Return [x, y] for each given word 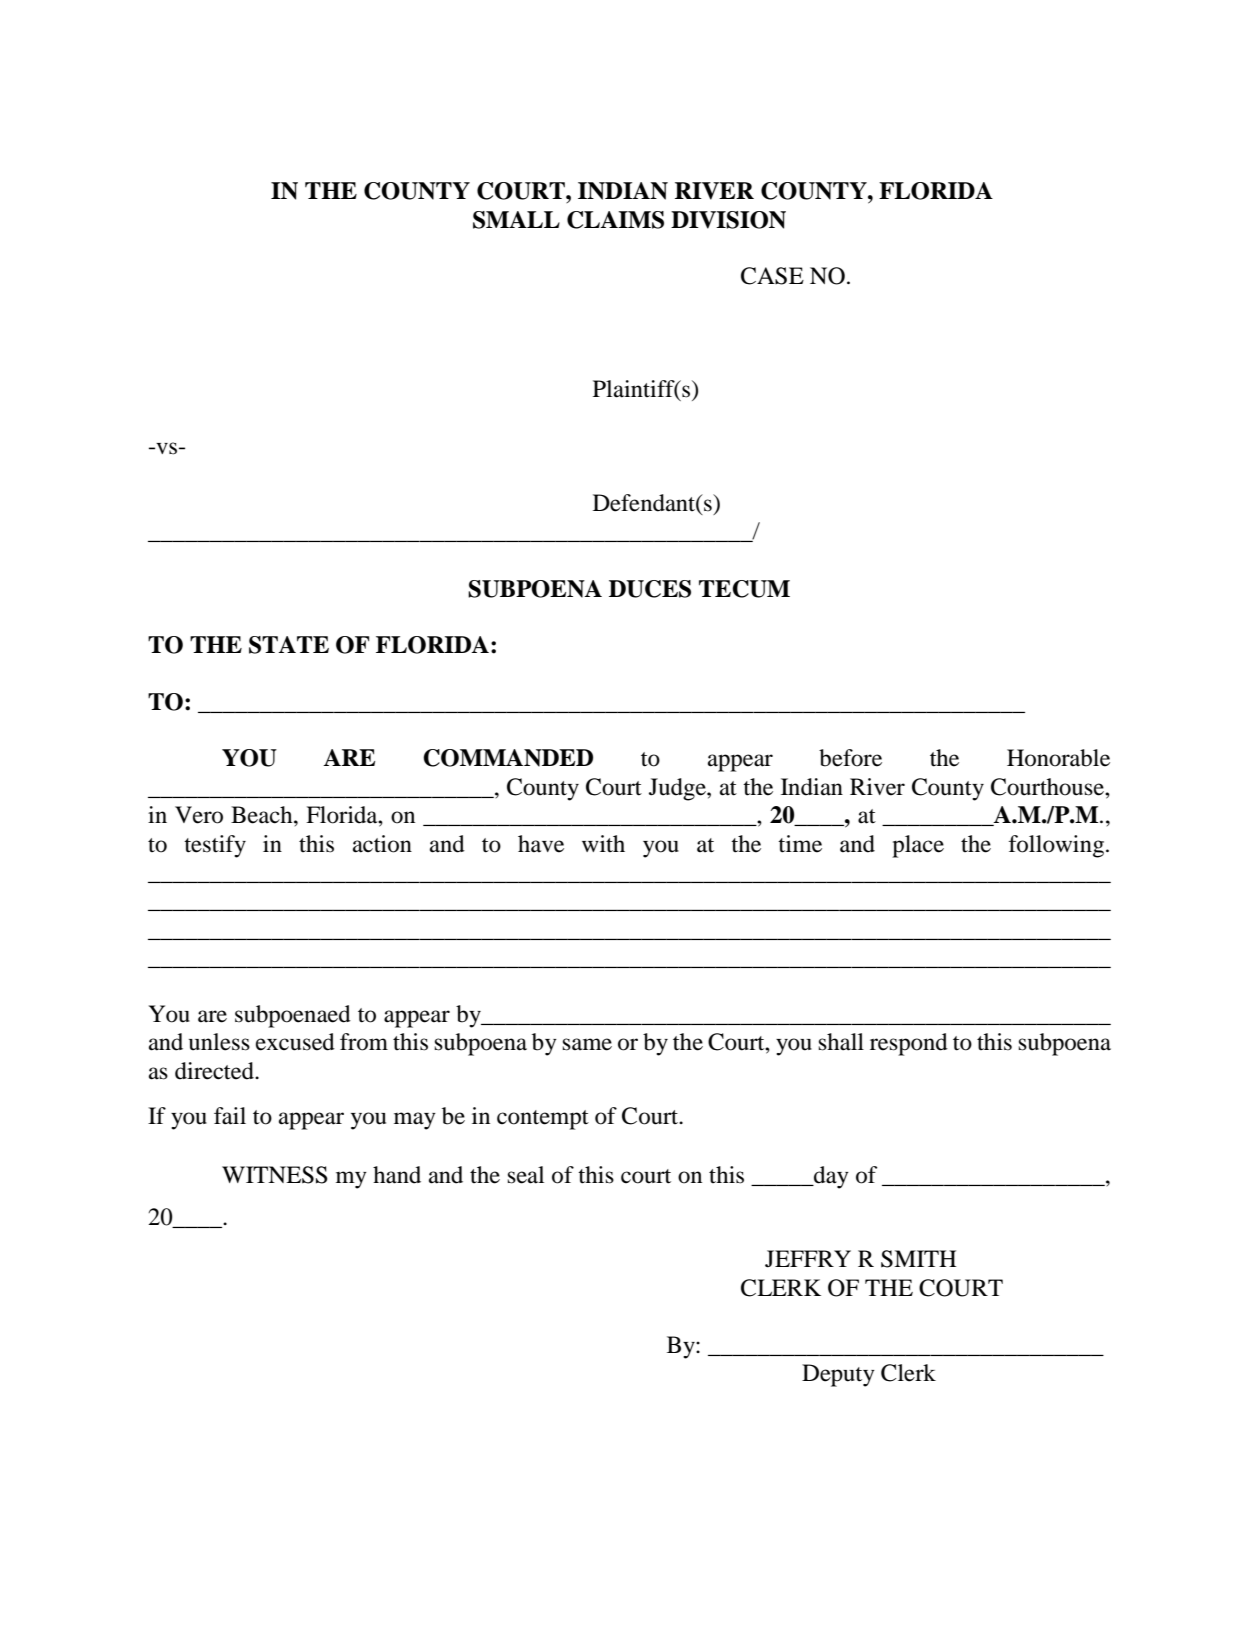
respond [909, 1044]
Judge [678, 789]
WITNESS [275, 1175]
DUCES [650, 589]
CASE [772, 276]
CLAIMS [615, 220]
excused [295, 1042]
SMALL [516, 220]
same [587, 1044]
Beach [263, 815]
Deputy [838, 1375]
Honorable [1058, 758]
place [918, 846]
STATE [289, 645]
